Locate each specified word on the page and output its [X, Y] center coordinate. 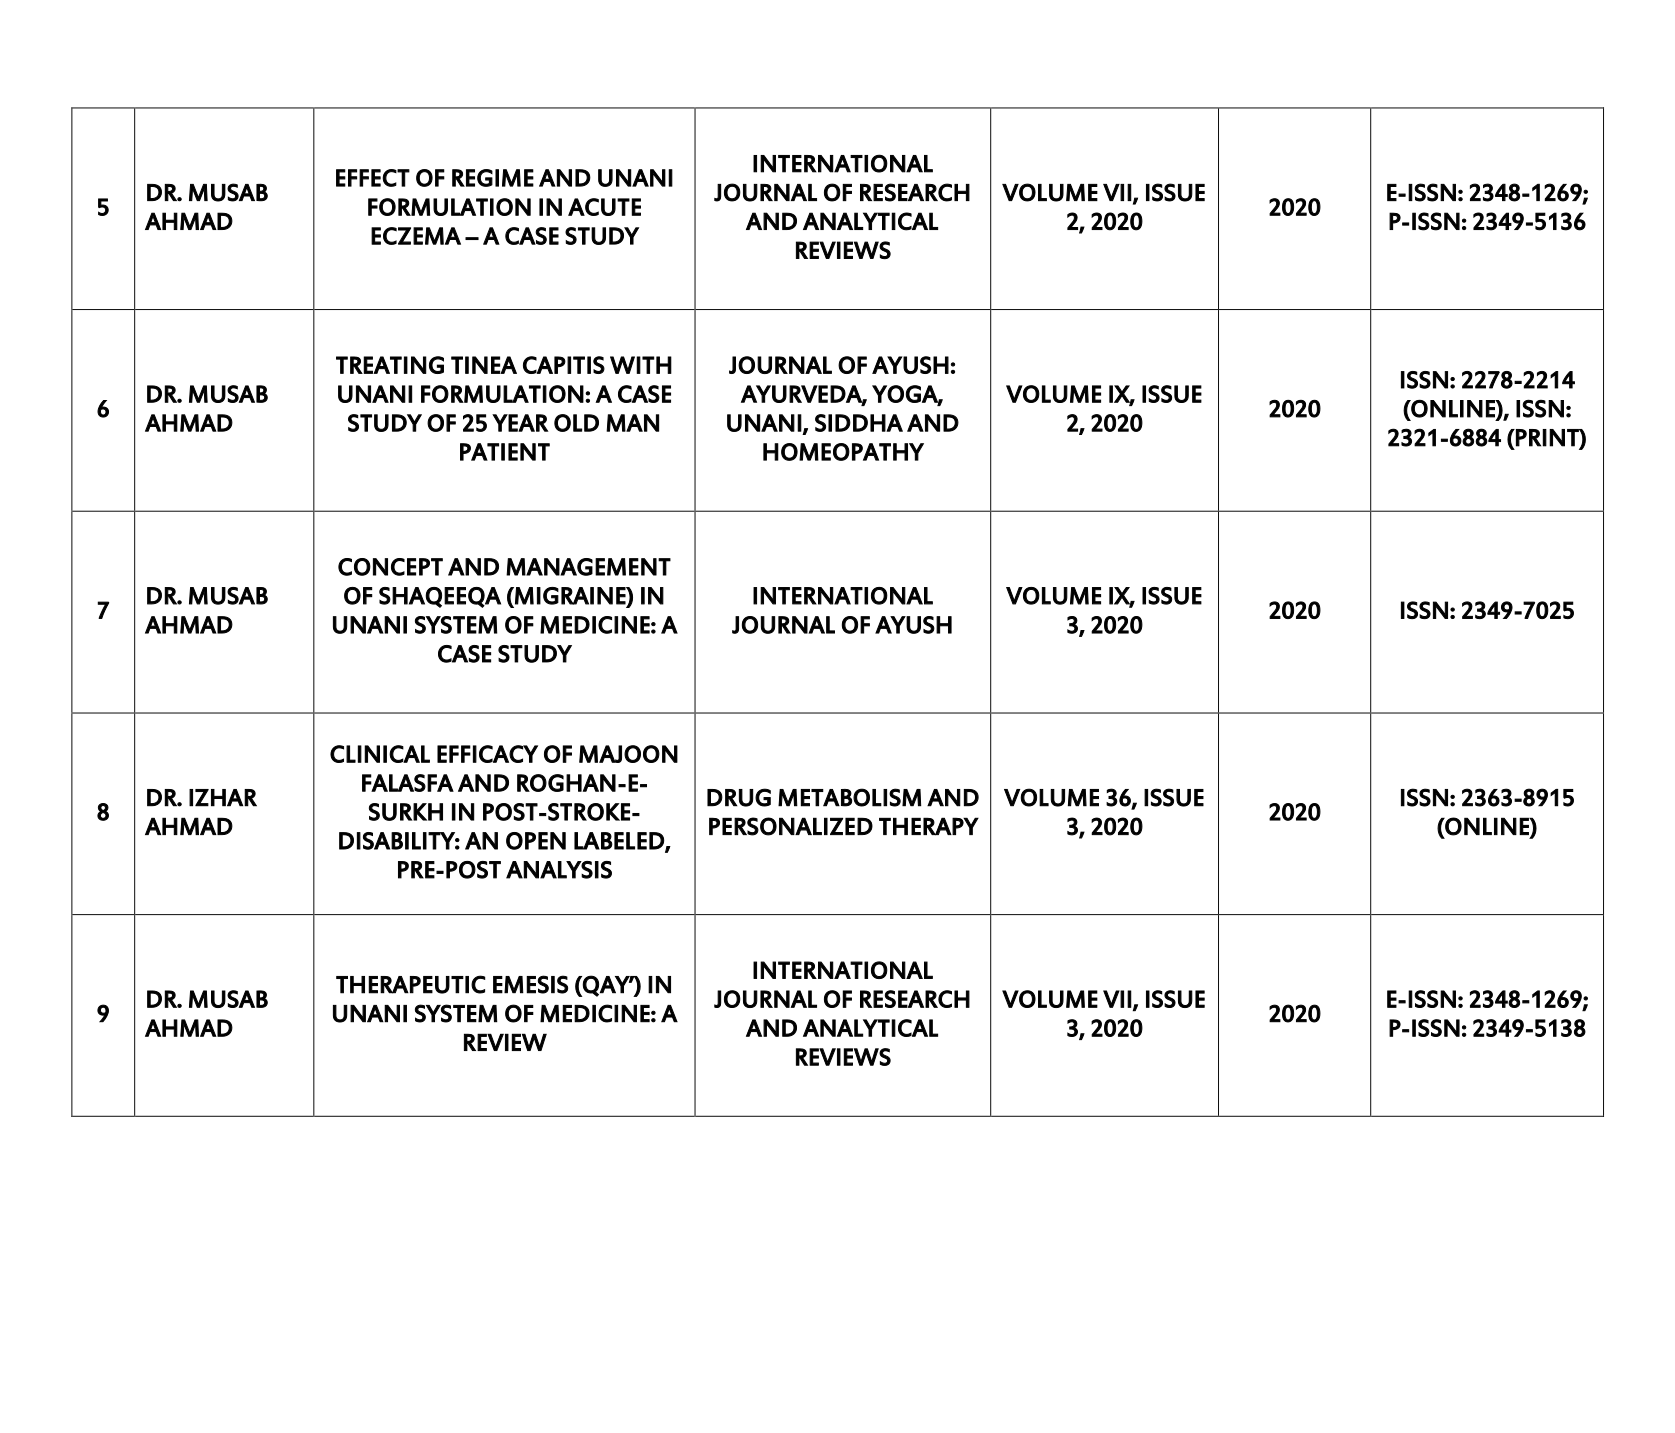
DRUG [739, 797]
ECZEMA [416, 236]
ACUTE [604, 207]
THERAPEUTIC [411, 984]
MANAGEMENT [588, 567]
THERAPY [929, 826]
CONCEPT [390, 567]
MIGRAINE [570, 597]
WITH [641, 365]
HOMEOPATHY [843, 452]
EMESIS [530, 984]
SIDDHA [859, 423]
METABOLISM [849, 797]
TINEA [484, 365]
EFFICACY [487, 754]
